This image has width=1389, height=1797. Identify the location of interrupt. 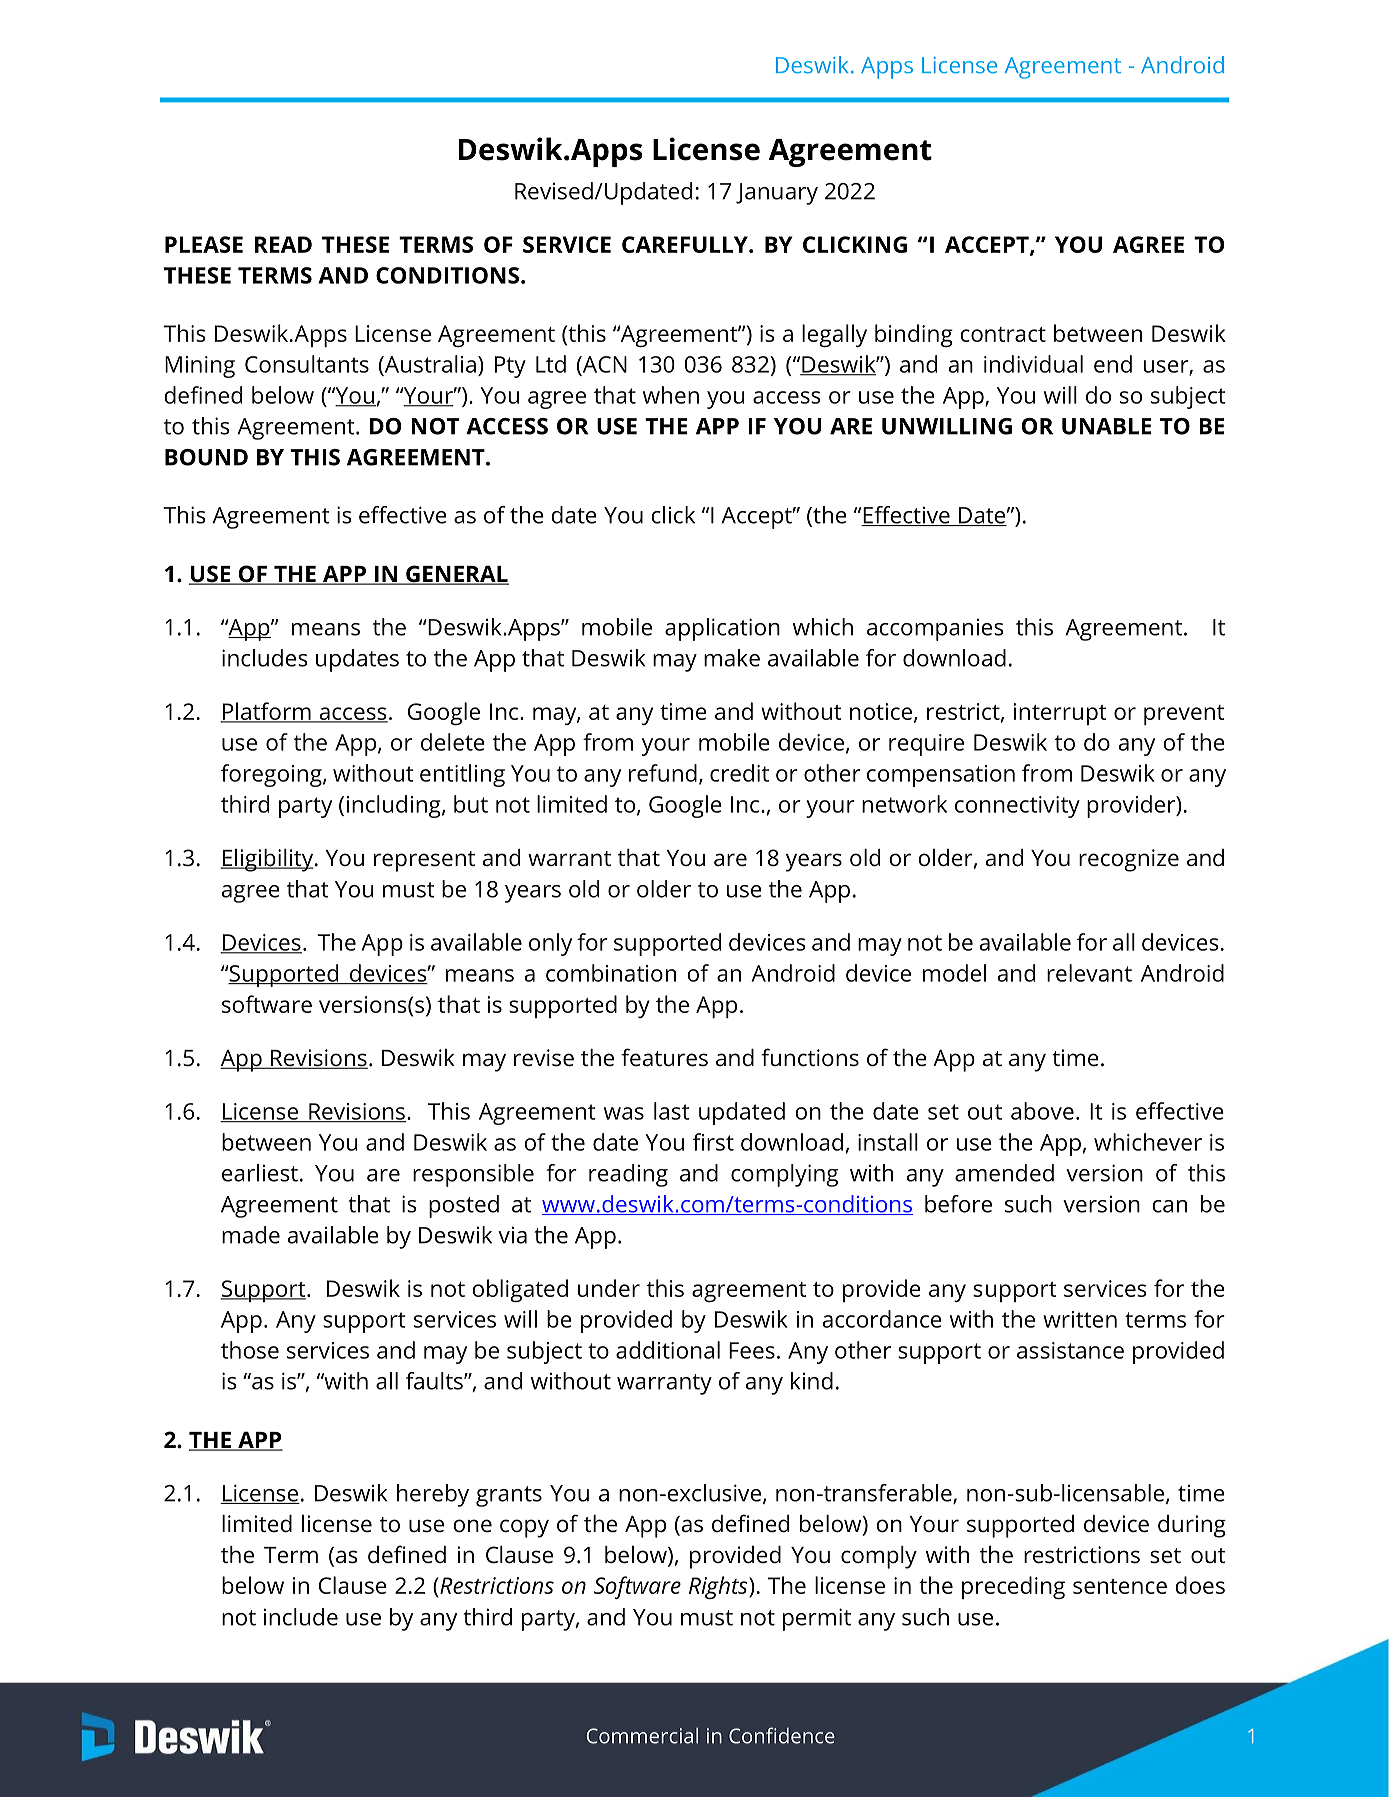
(1060, 714).
